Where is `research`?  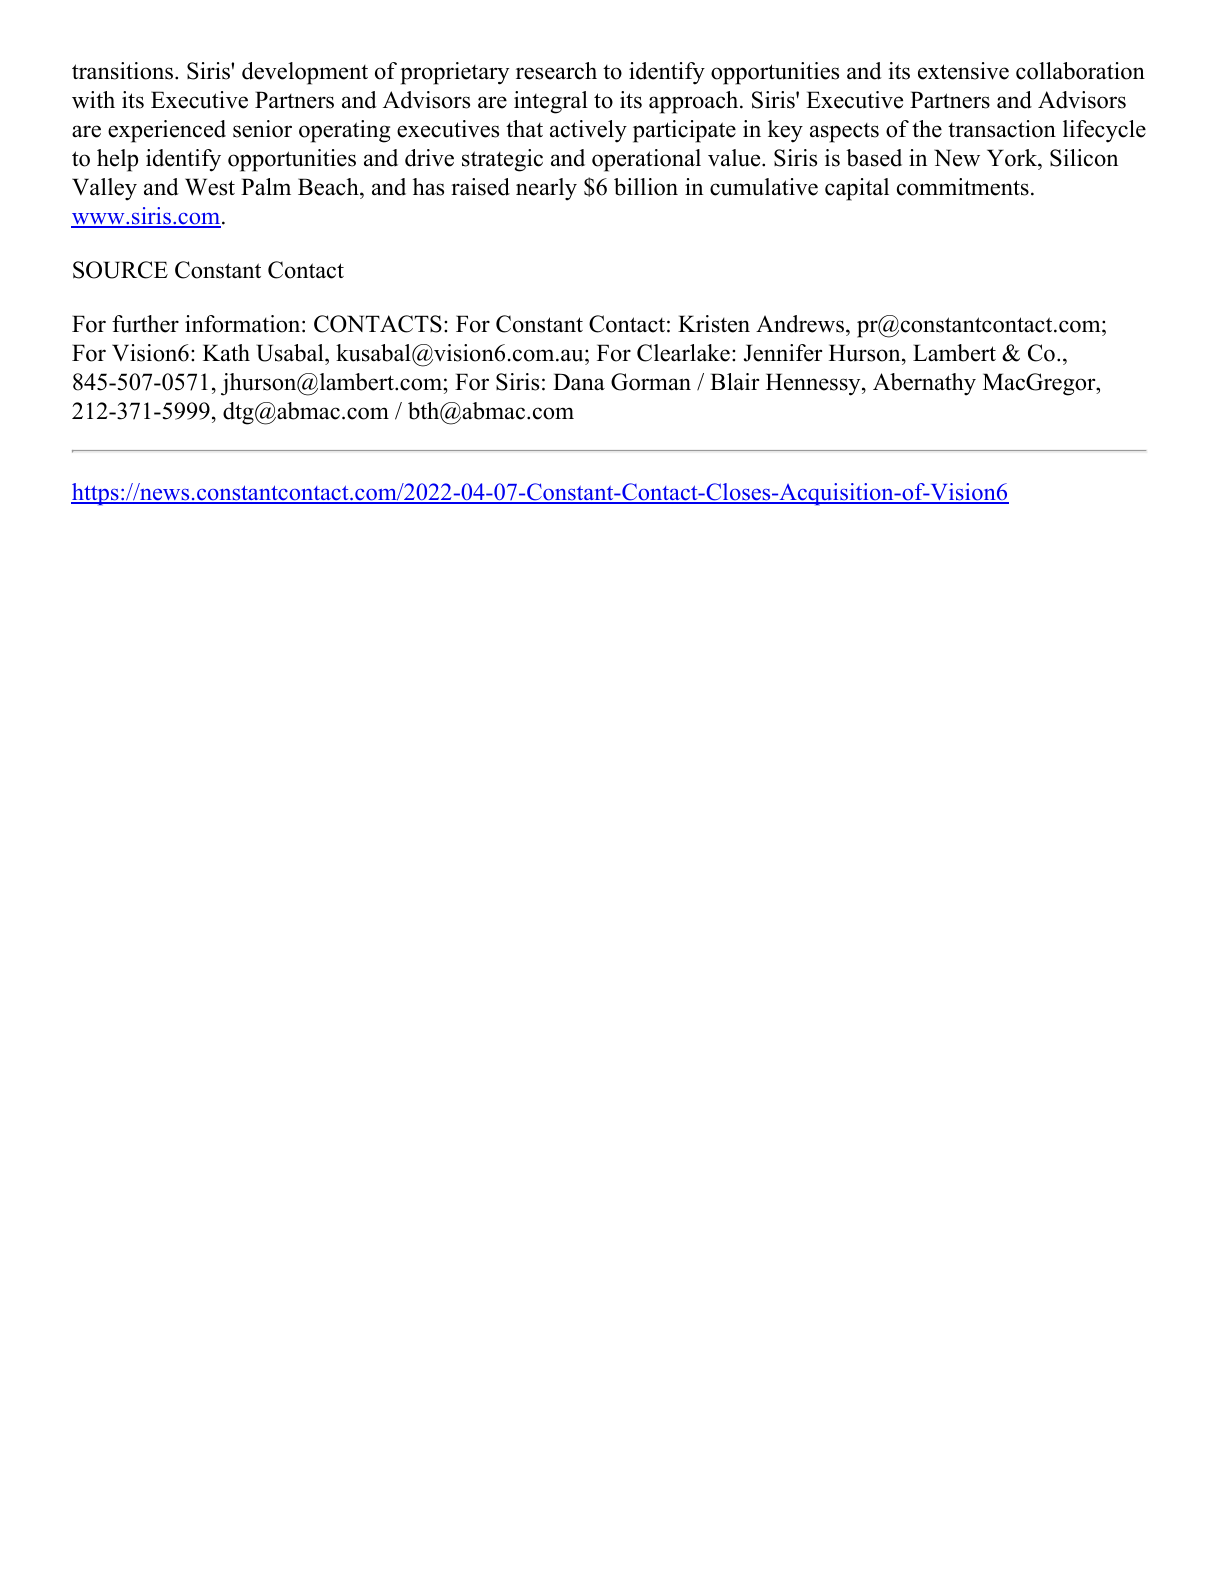 research is located at coordinates (556, 71).
